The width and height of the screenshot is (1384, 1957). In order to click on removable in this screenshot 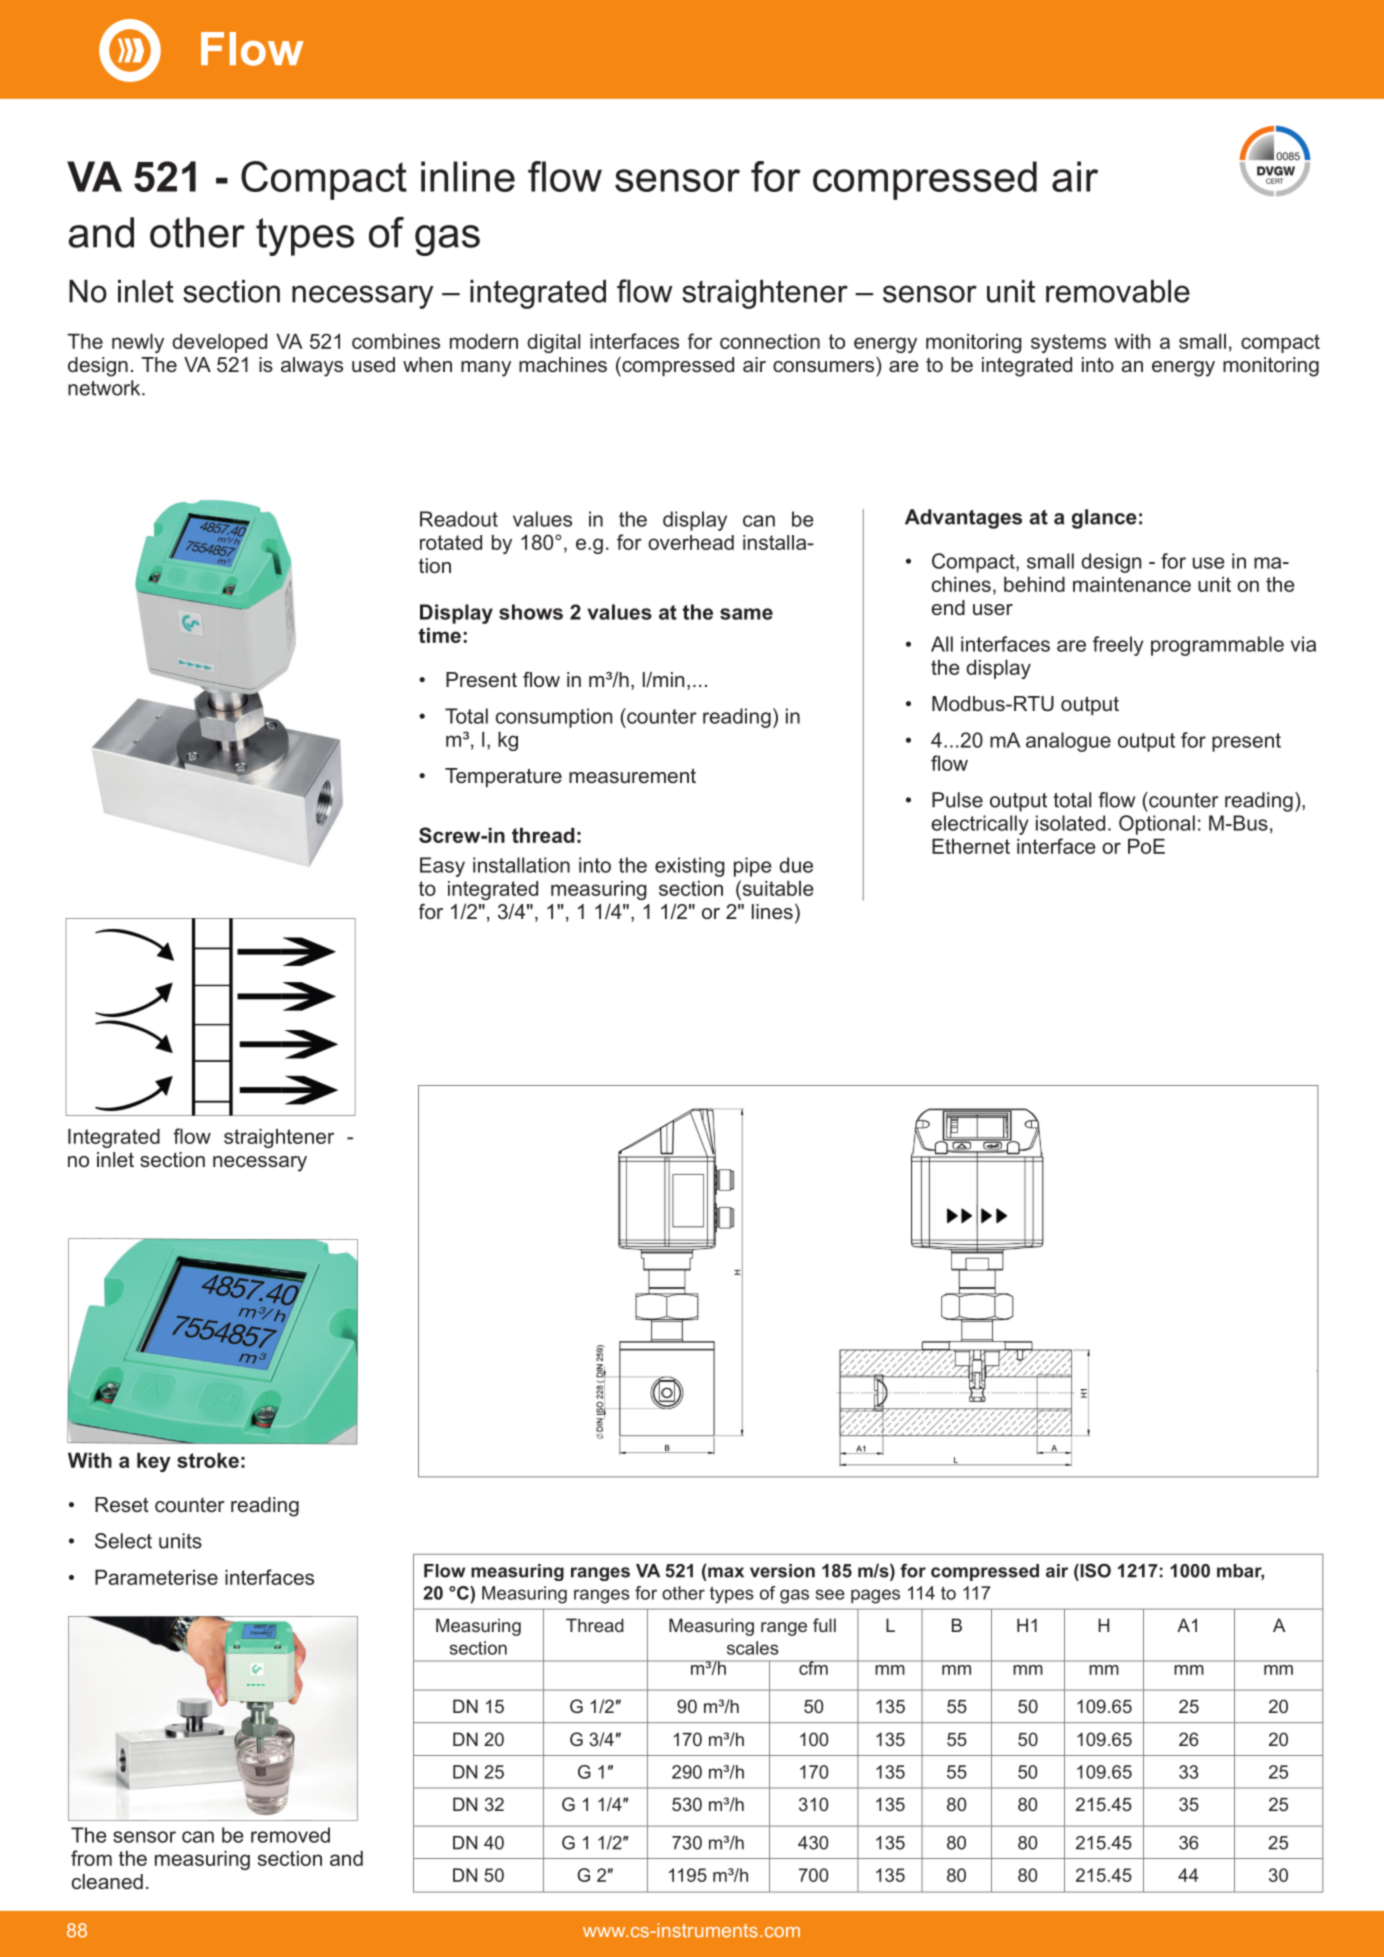, I will do `click(1118, 291)`.
